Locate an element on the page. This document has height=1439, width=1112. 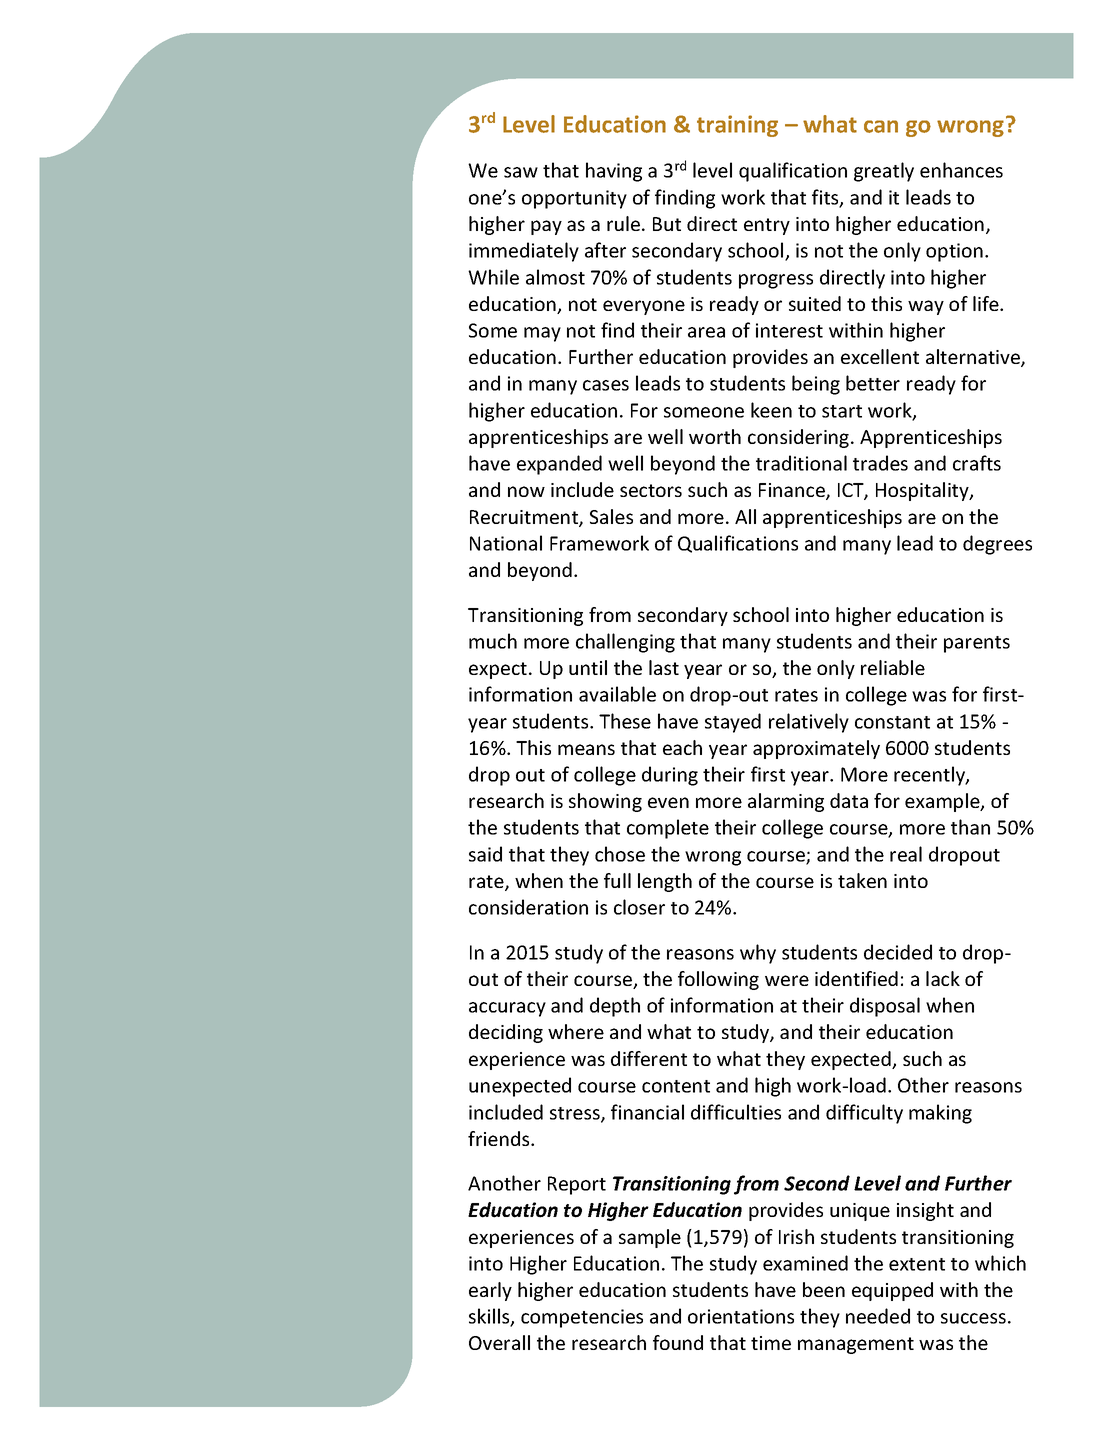
saw is located at coordinates (521, 172).
